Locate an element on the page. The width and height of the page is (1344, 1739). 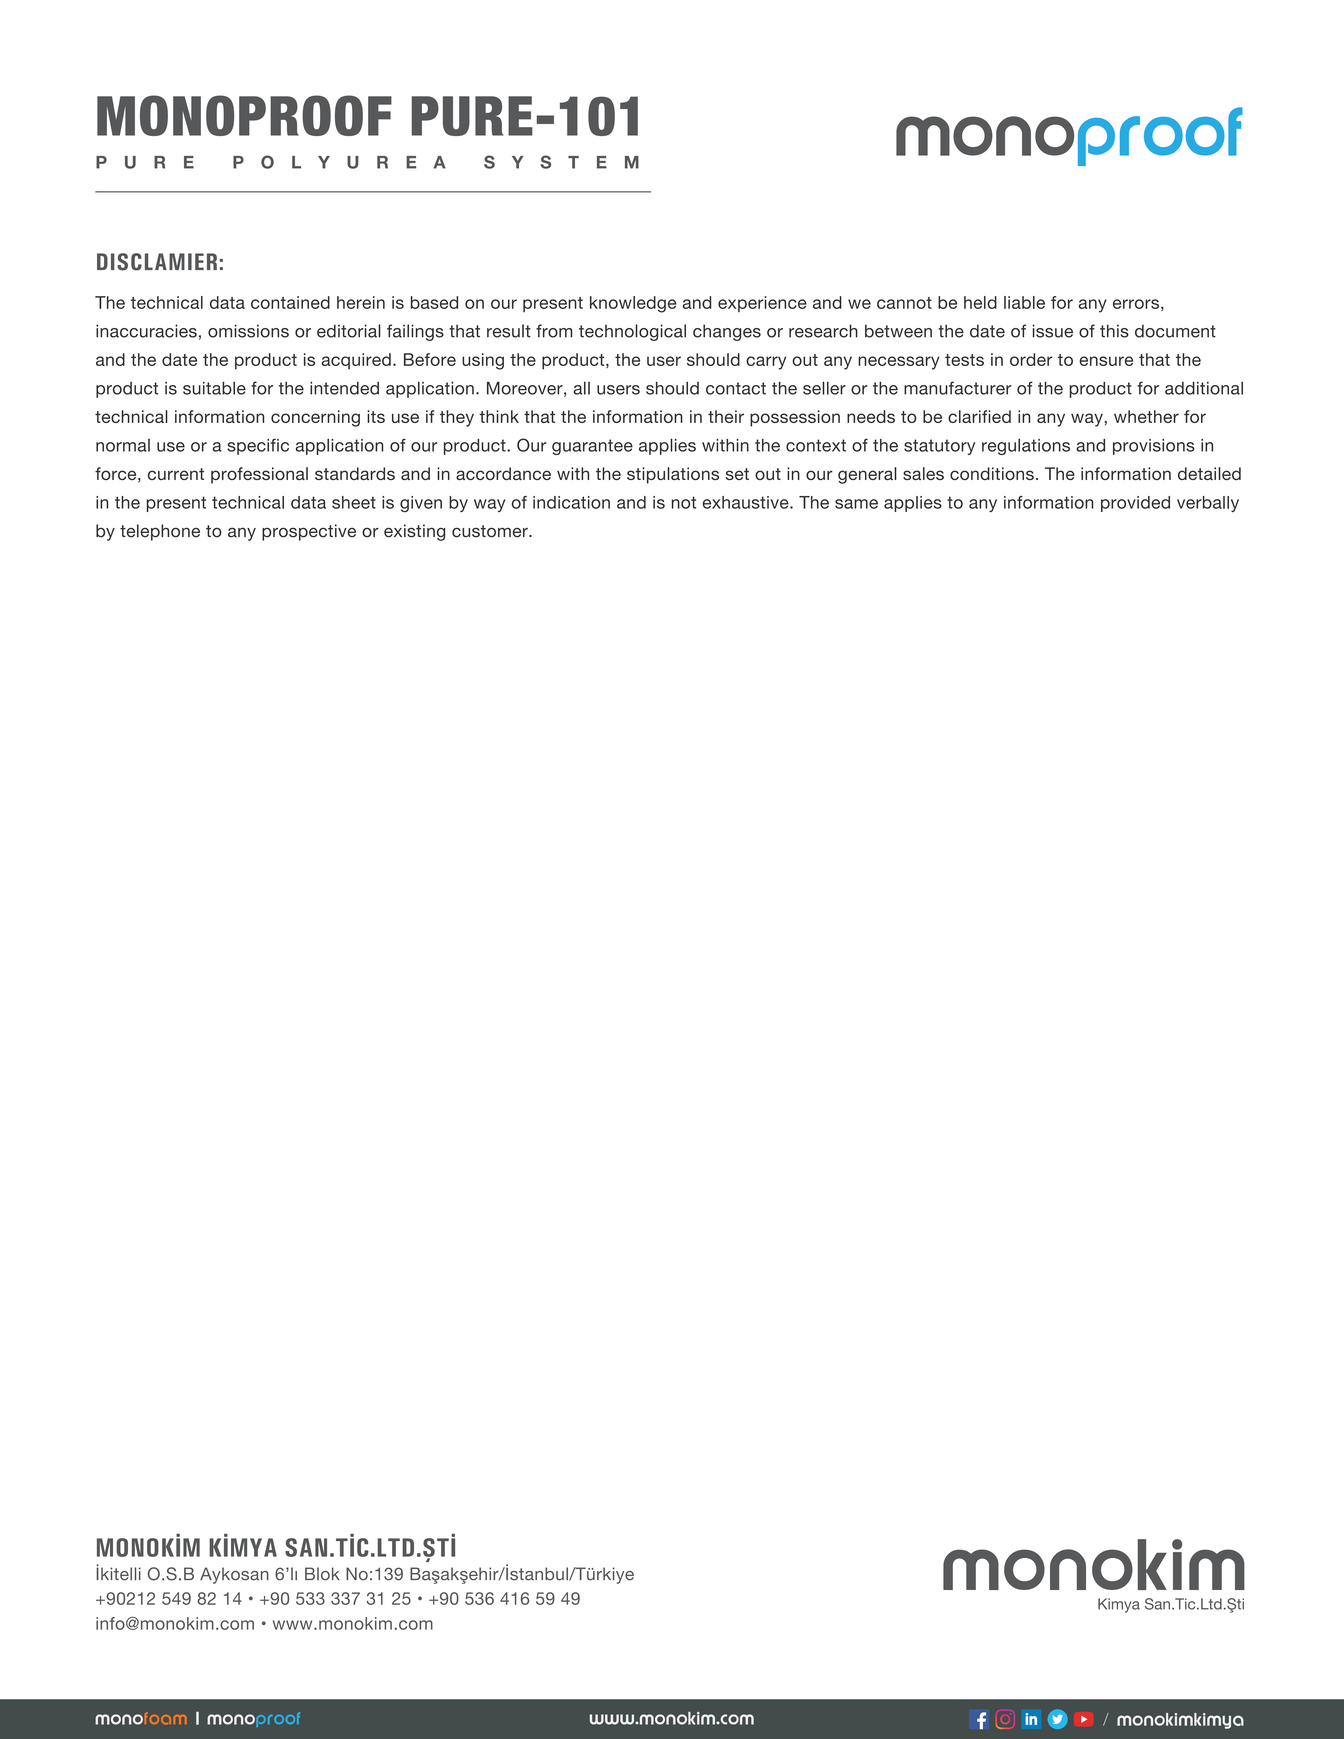
provided is located at coordinates (1135, 504).
